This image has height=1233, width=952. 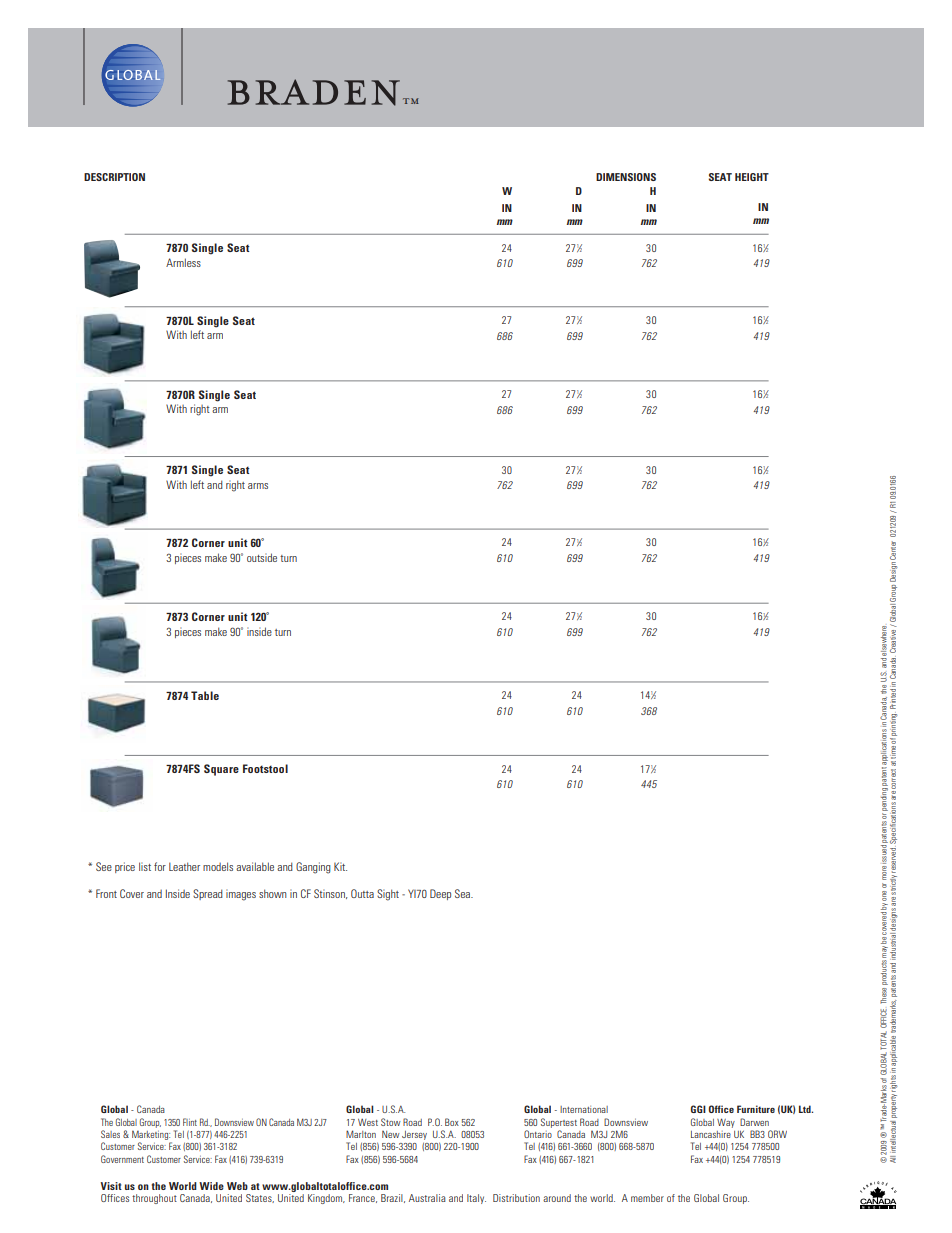 What do you see at coordinates (626, 177) in the image?
I see `DIMENSIONS` at bounding box center [626, 177].
